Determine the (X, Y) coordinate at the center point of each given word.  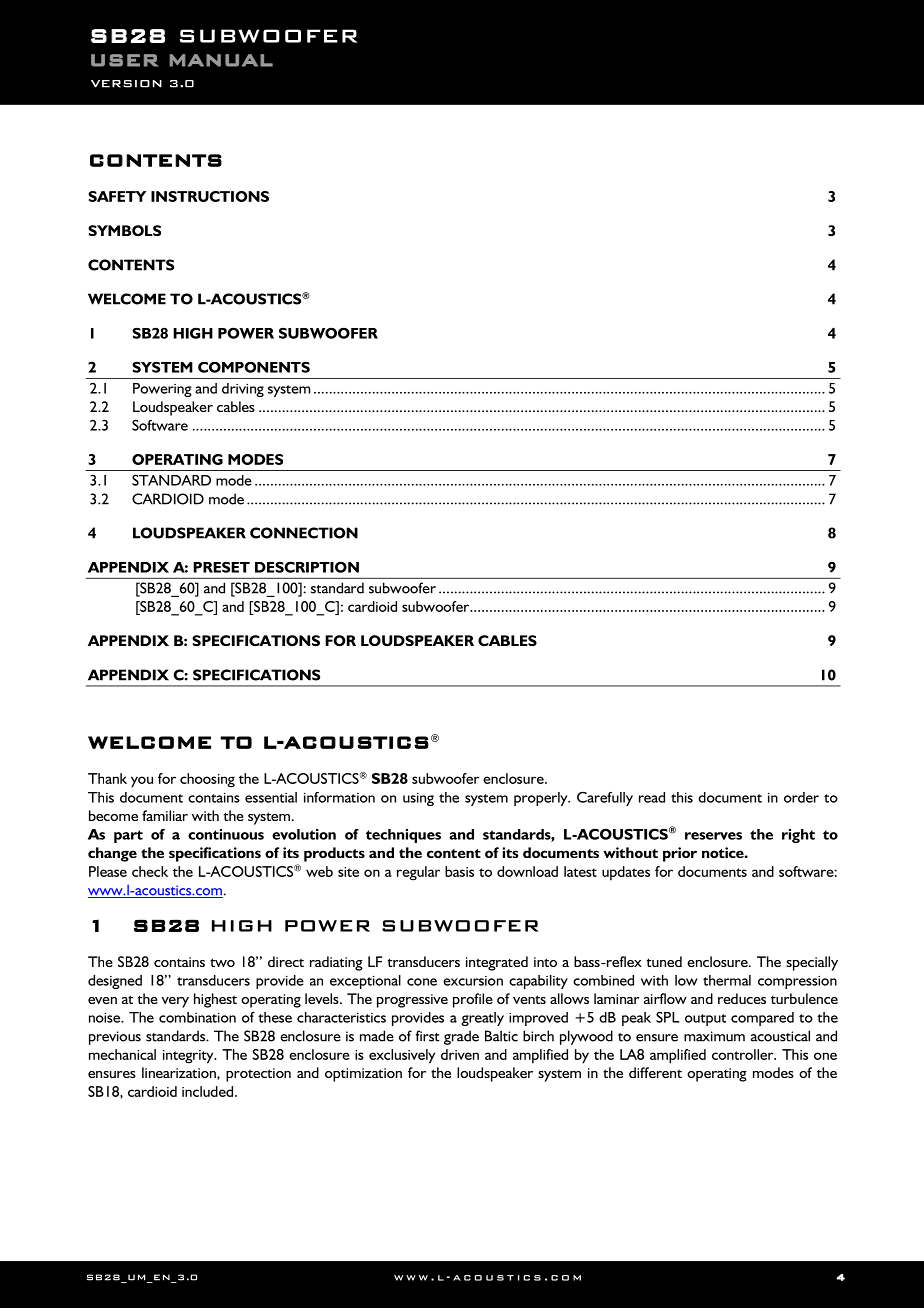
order (801, 797)
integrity (189, 1057)
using (418, 799)
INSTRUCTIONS (210, 196)
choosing (207, 780)
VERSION (126, 84)
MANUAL (221, 60)
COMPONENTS (254, 367)
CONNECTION (304, 533)
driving (243, 390)
